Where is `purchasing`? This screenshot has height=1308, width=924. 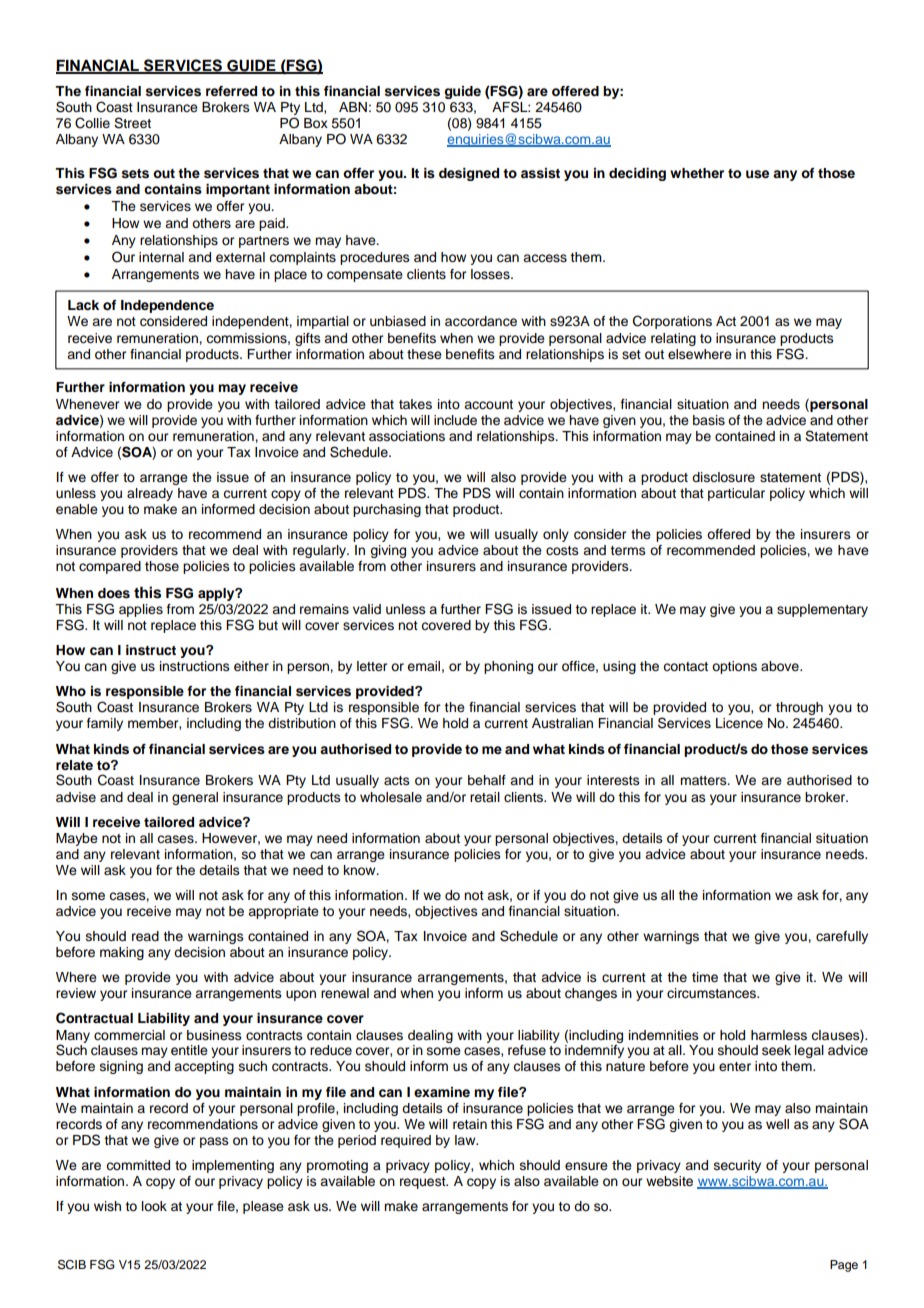
purchasing is located at coordinates (387, 510).
